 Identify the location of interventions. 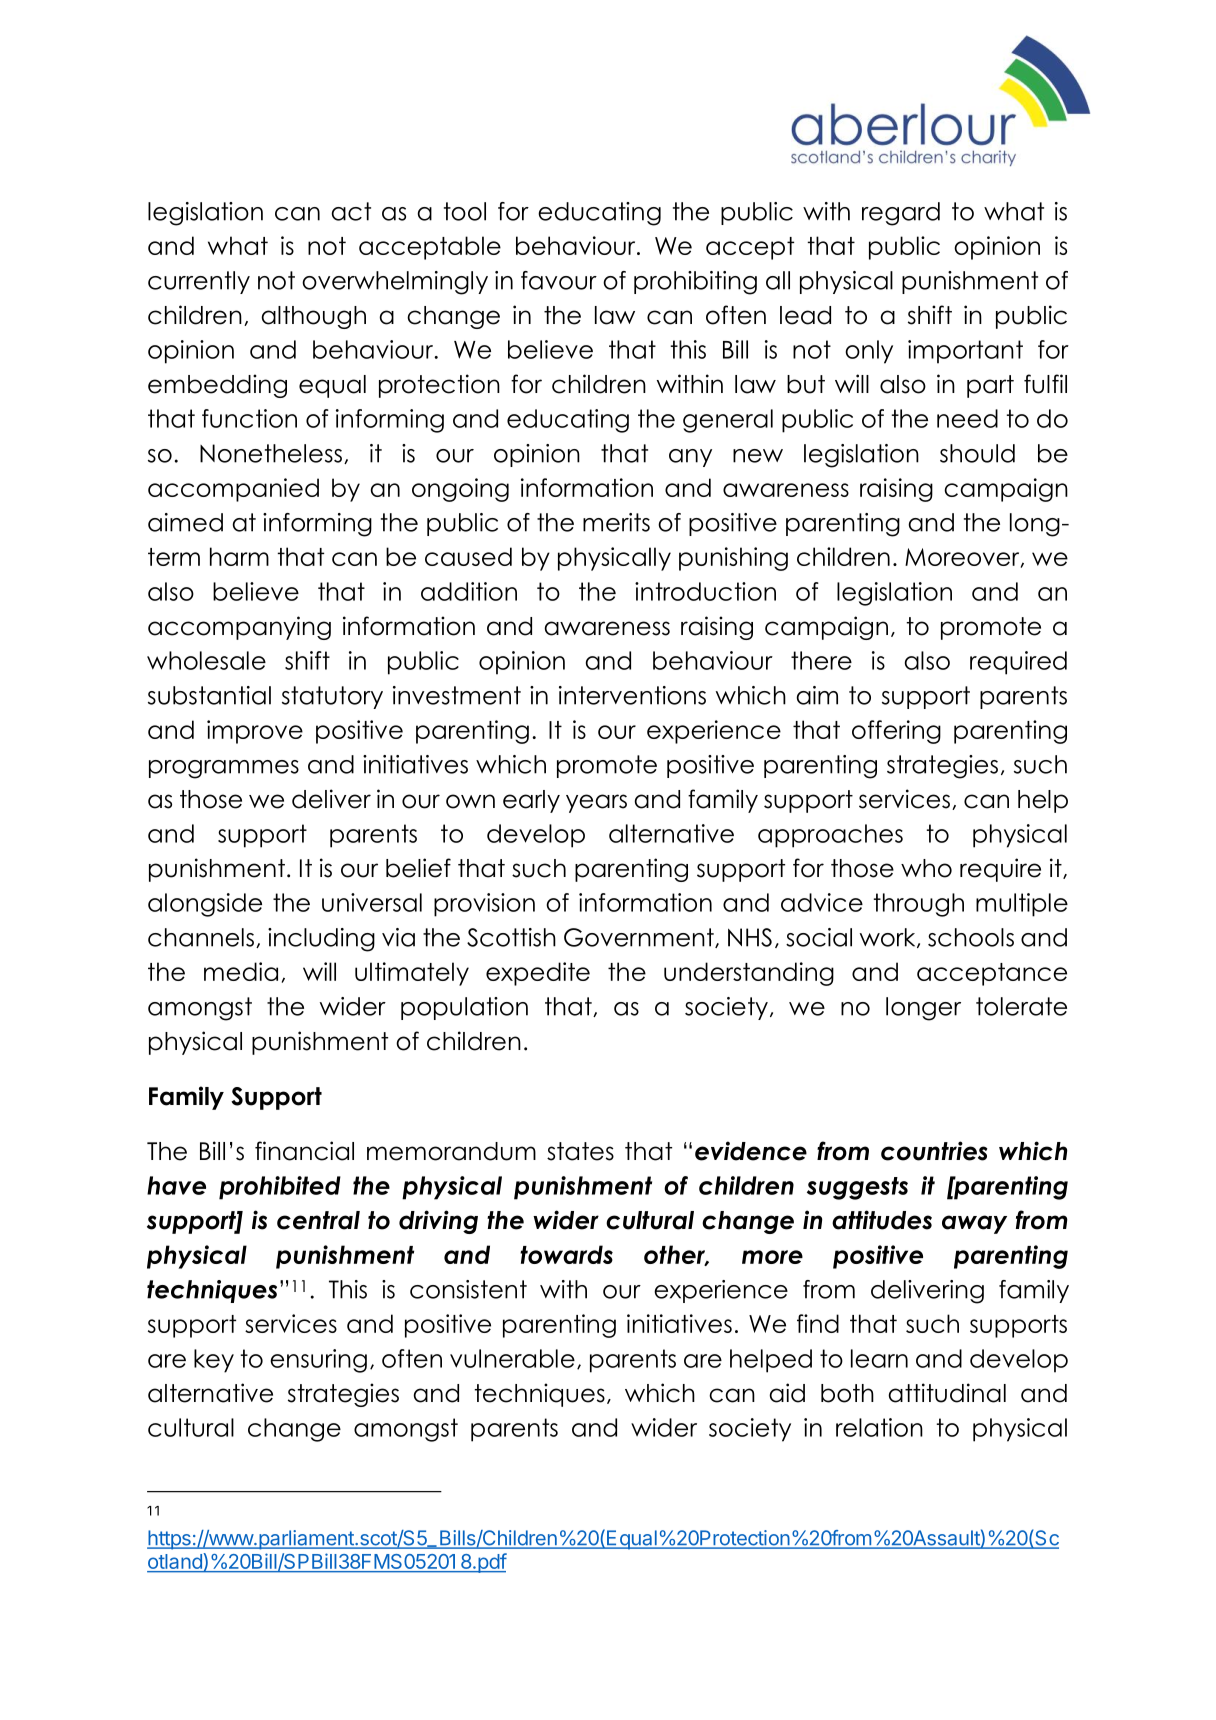
(632, 695).
